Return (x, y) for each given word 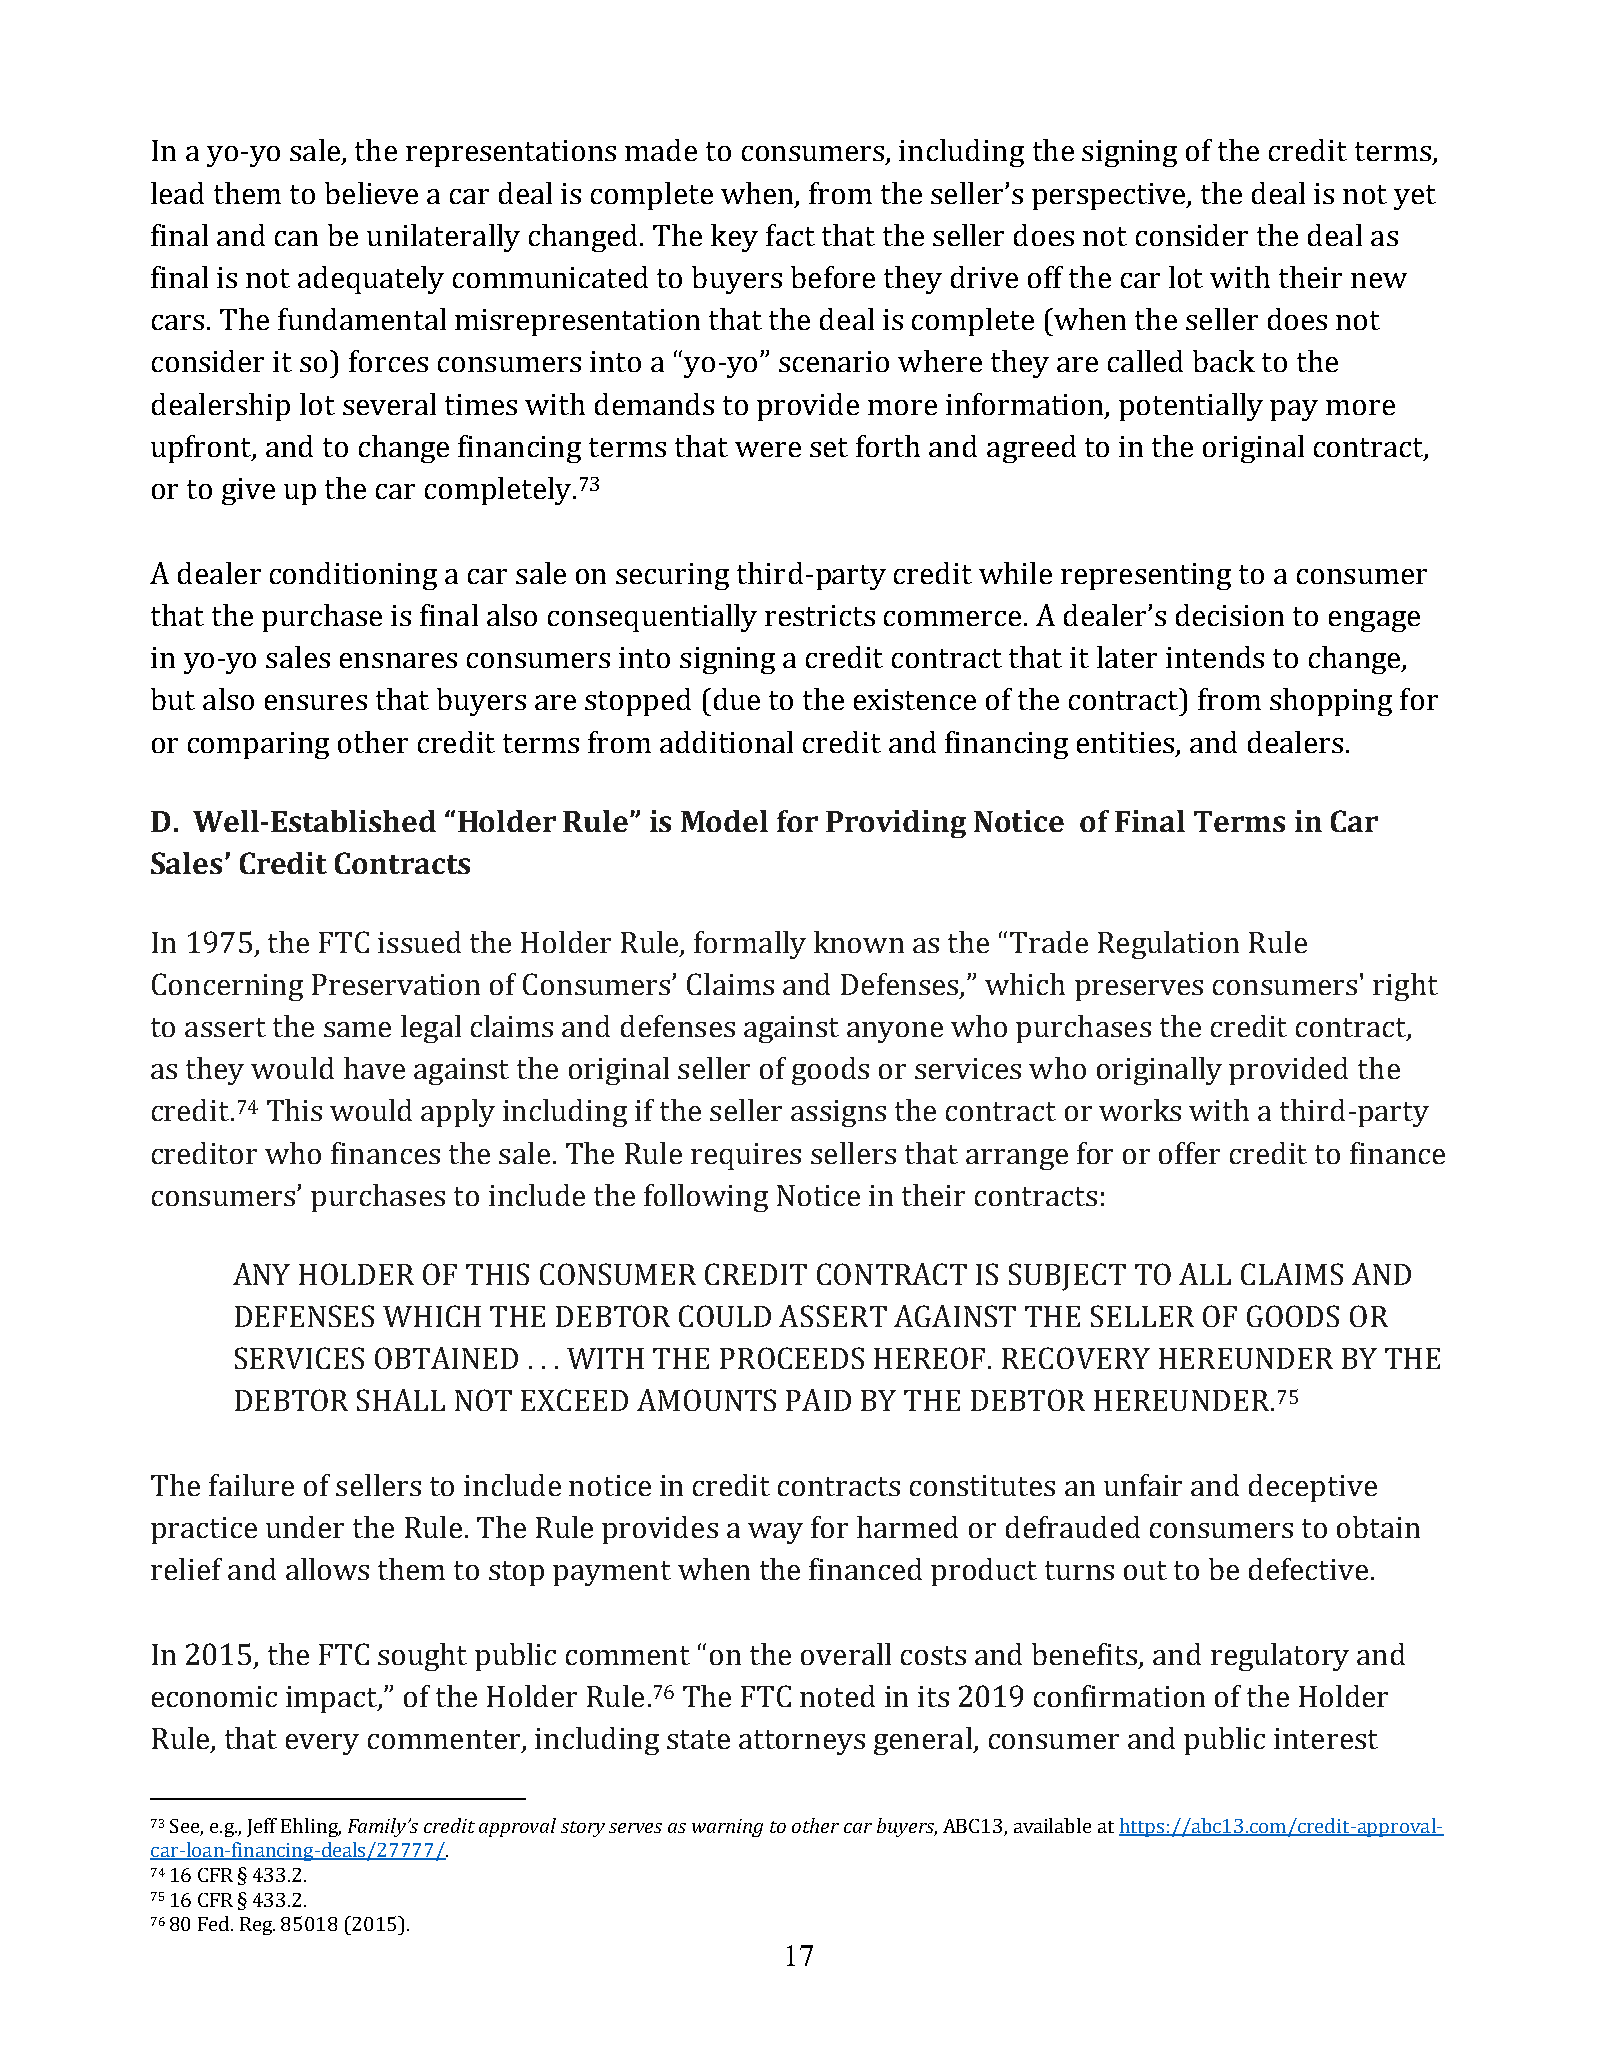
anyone (895, 1032)
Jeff (262, 1827)
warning (727, 1828)
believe (371, 193)
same (357, 1029)
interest (1326, 1738)
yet (1415, 197)
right (1405, 987)
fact (790, 235)
